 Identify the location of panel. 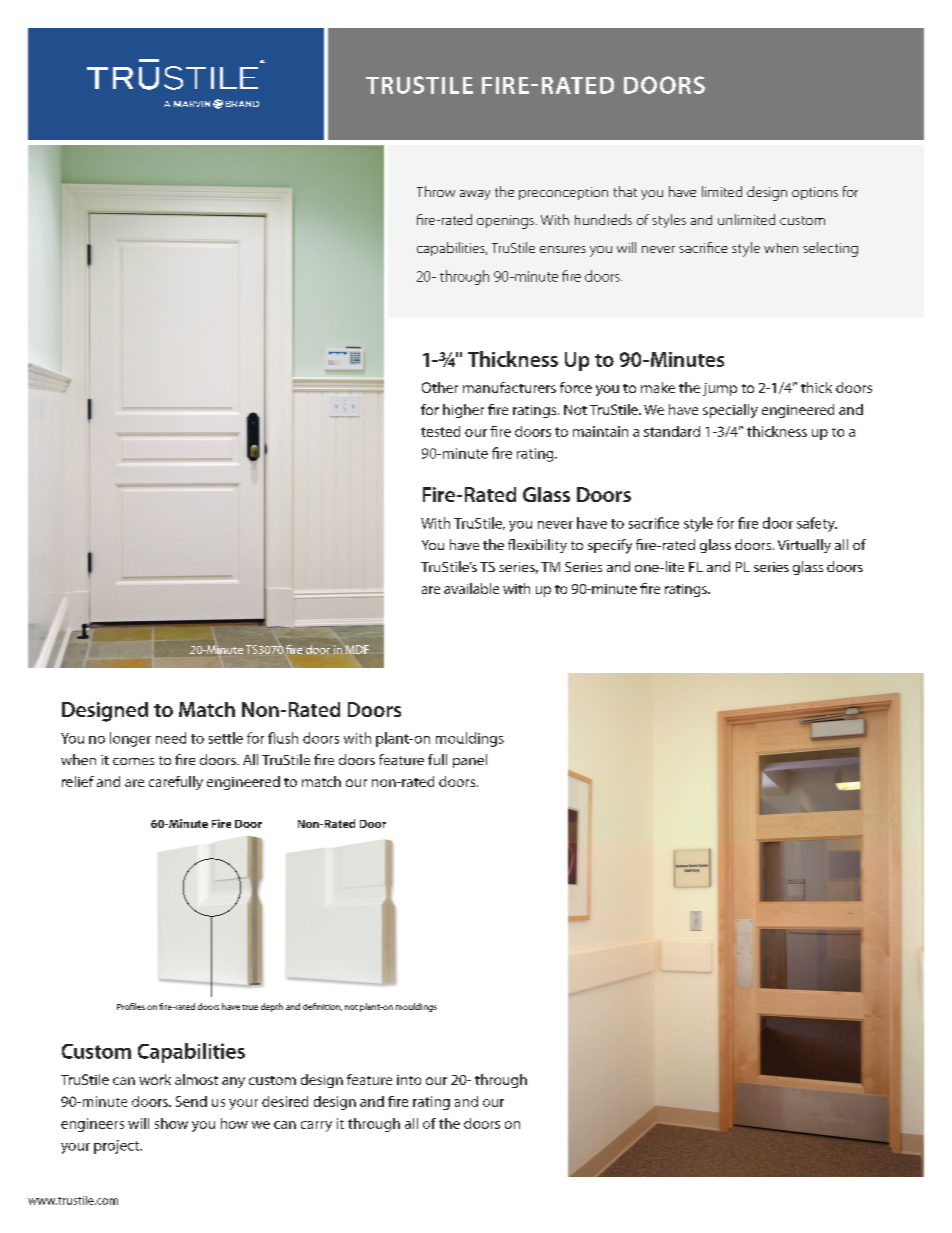
(470, 761).
